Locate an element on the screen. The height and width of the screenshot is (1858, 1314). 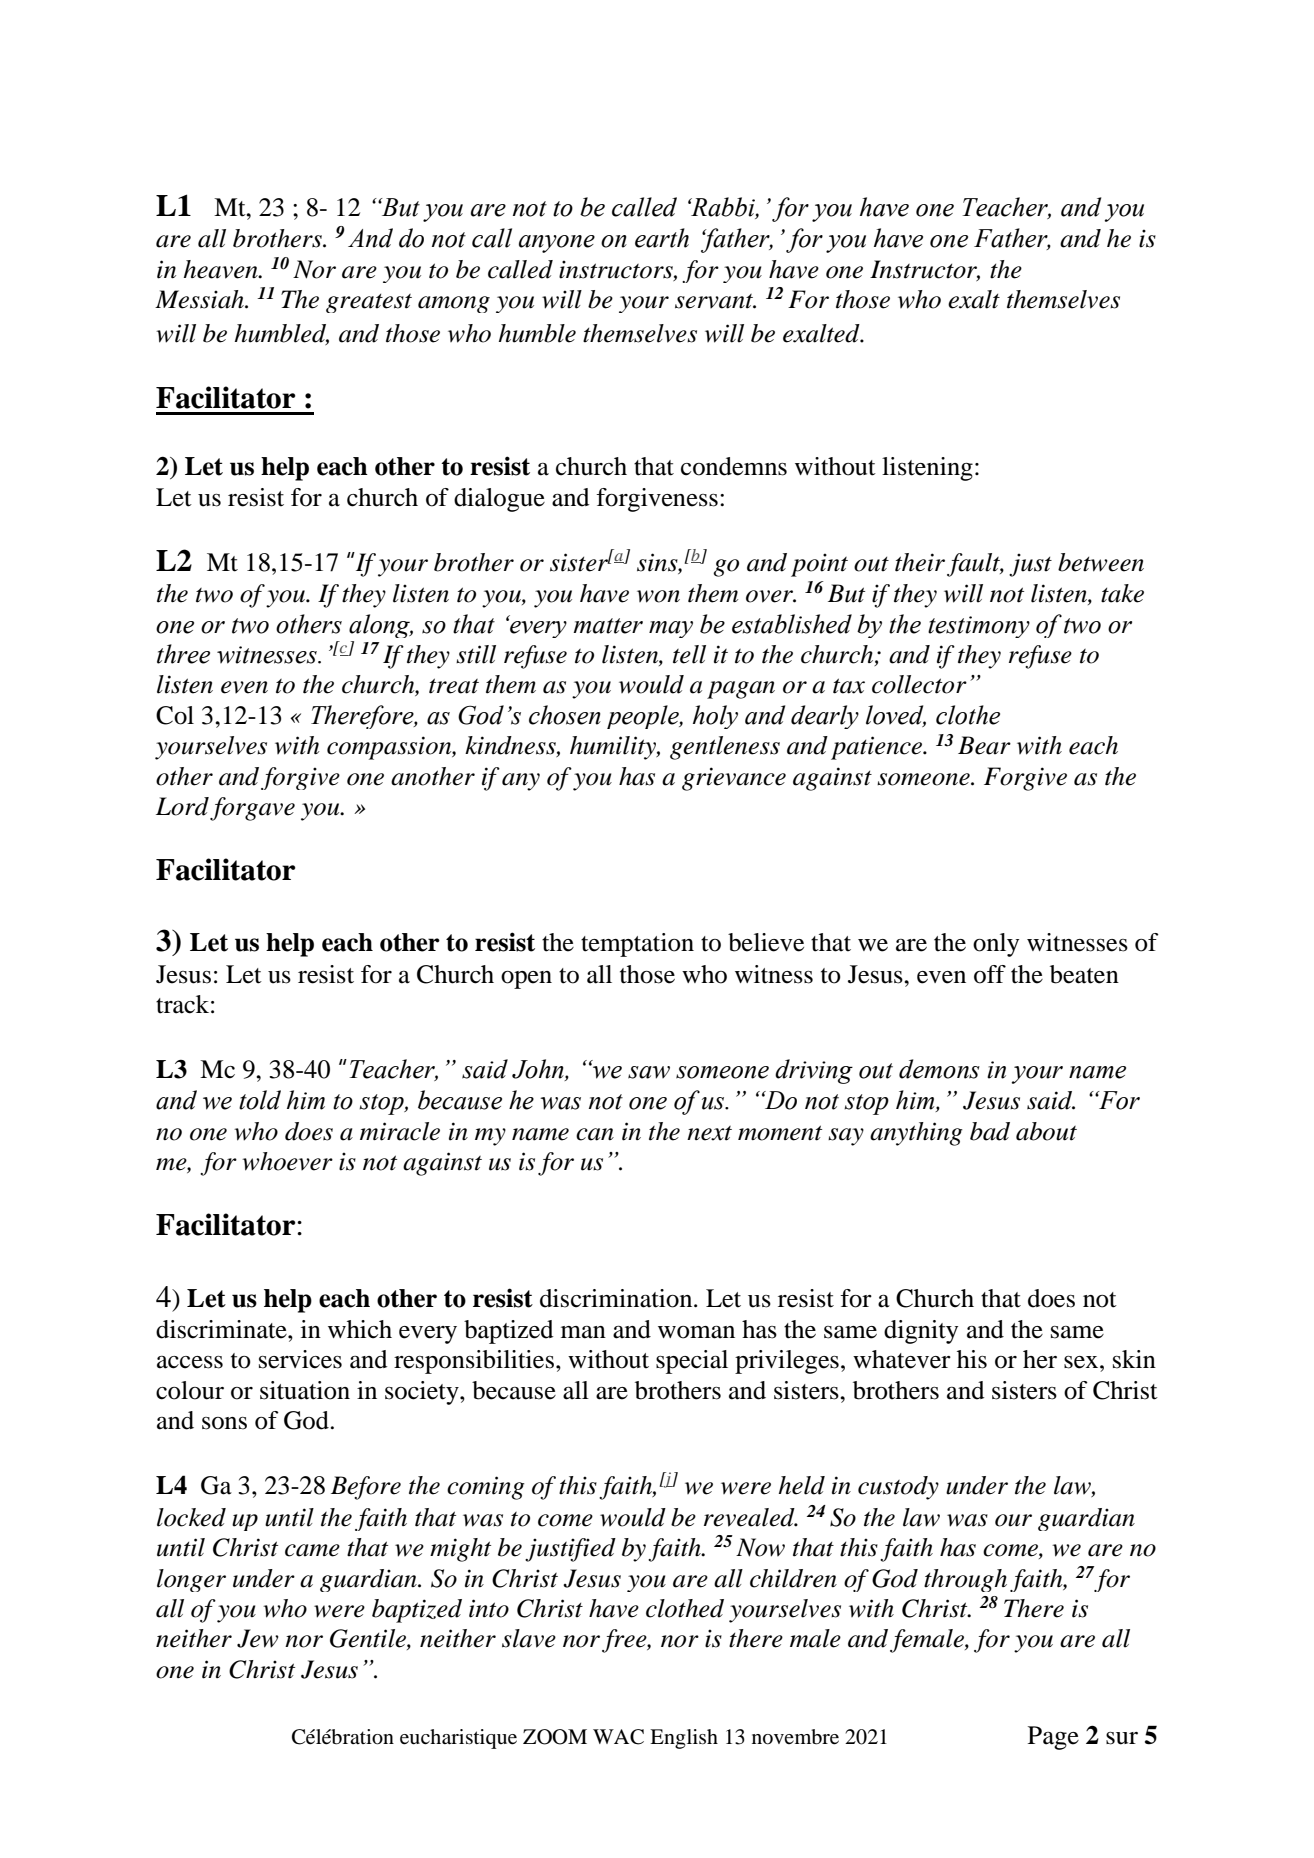
about is located at coordinates (1046, 1131).
